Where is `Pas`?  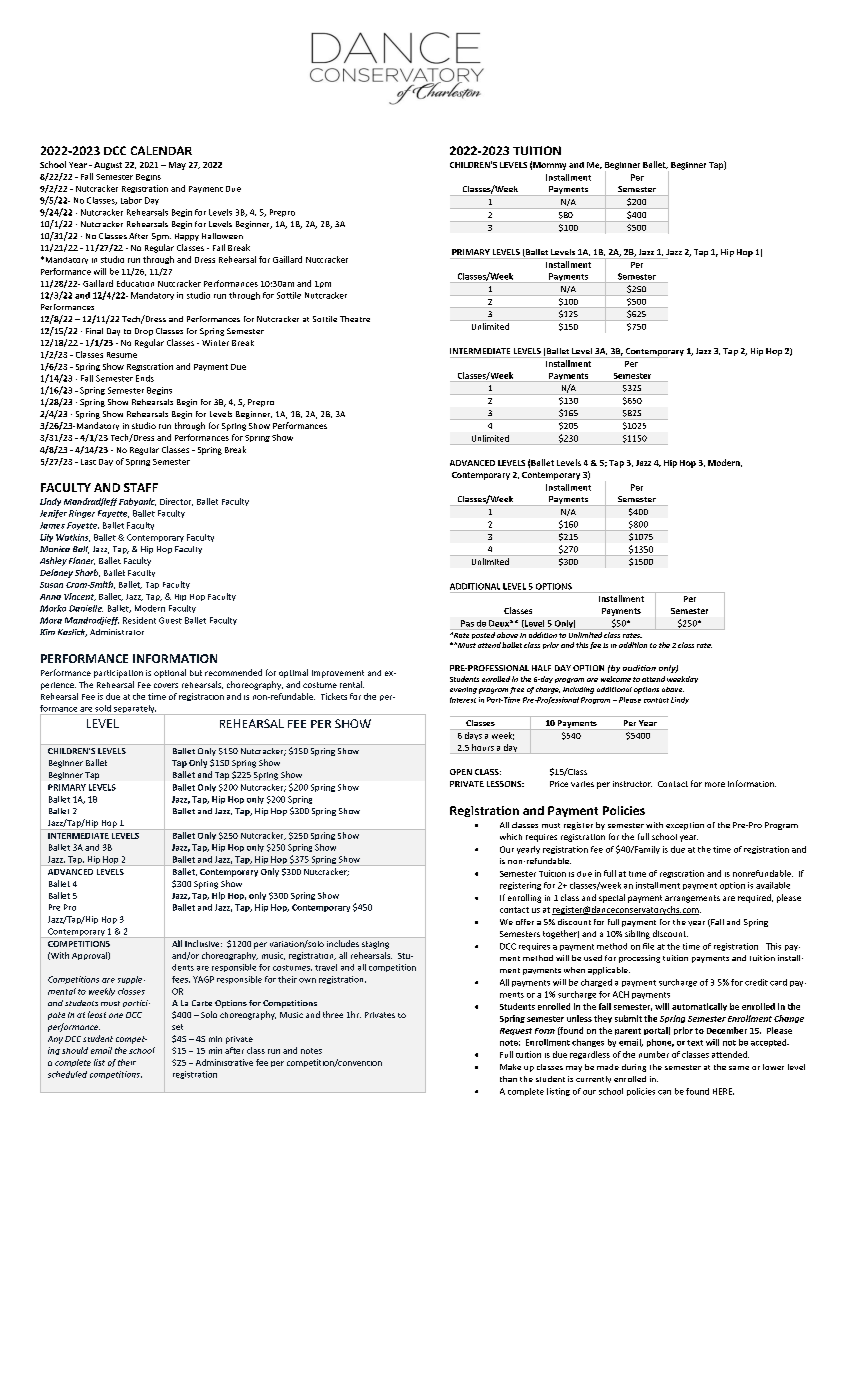
Pas is located at coordinates (467, 623).
